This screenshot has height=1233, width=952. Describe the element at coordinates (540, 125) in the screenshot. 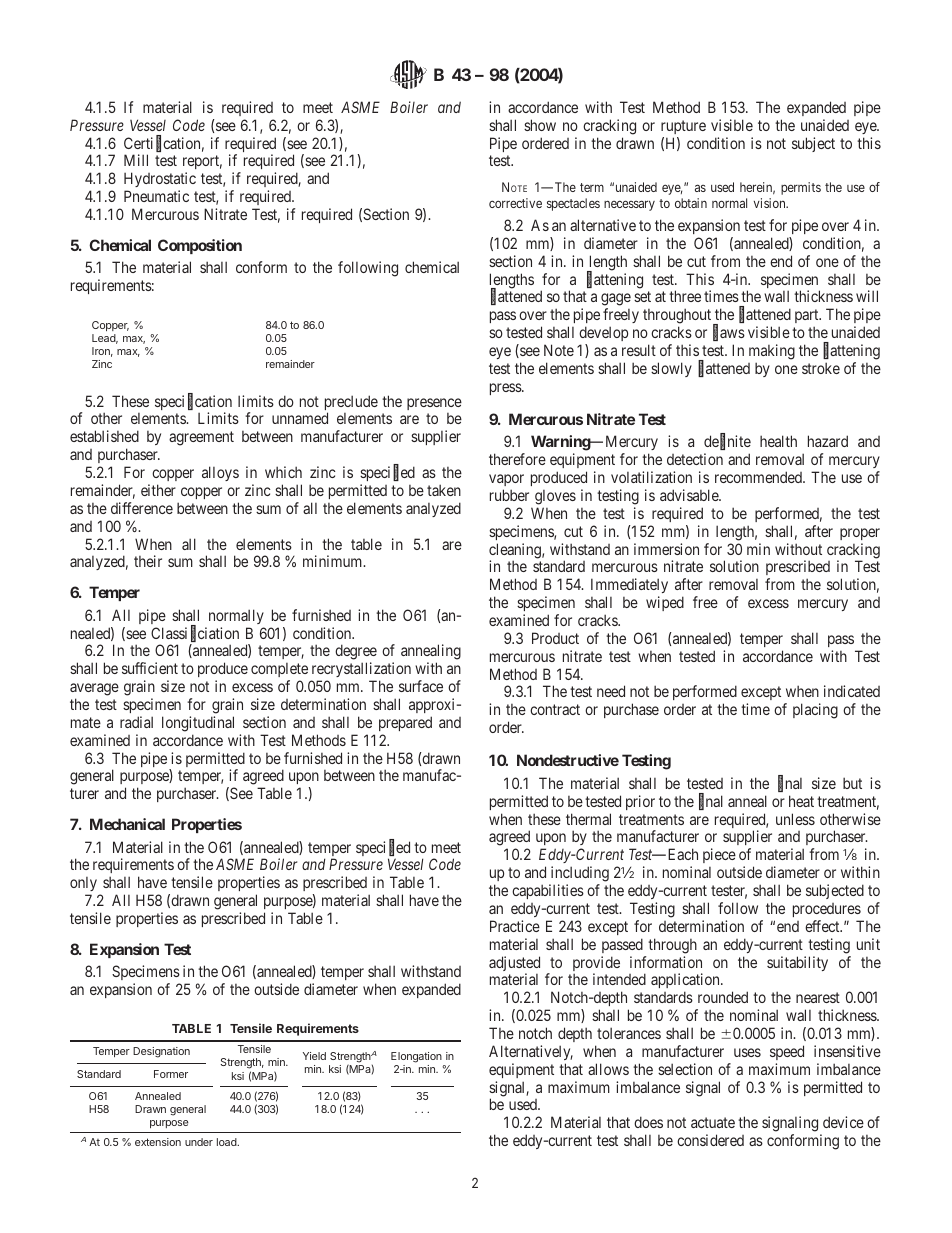

I see `show` at that location.
